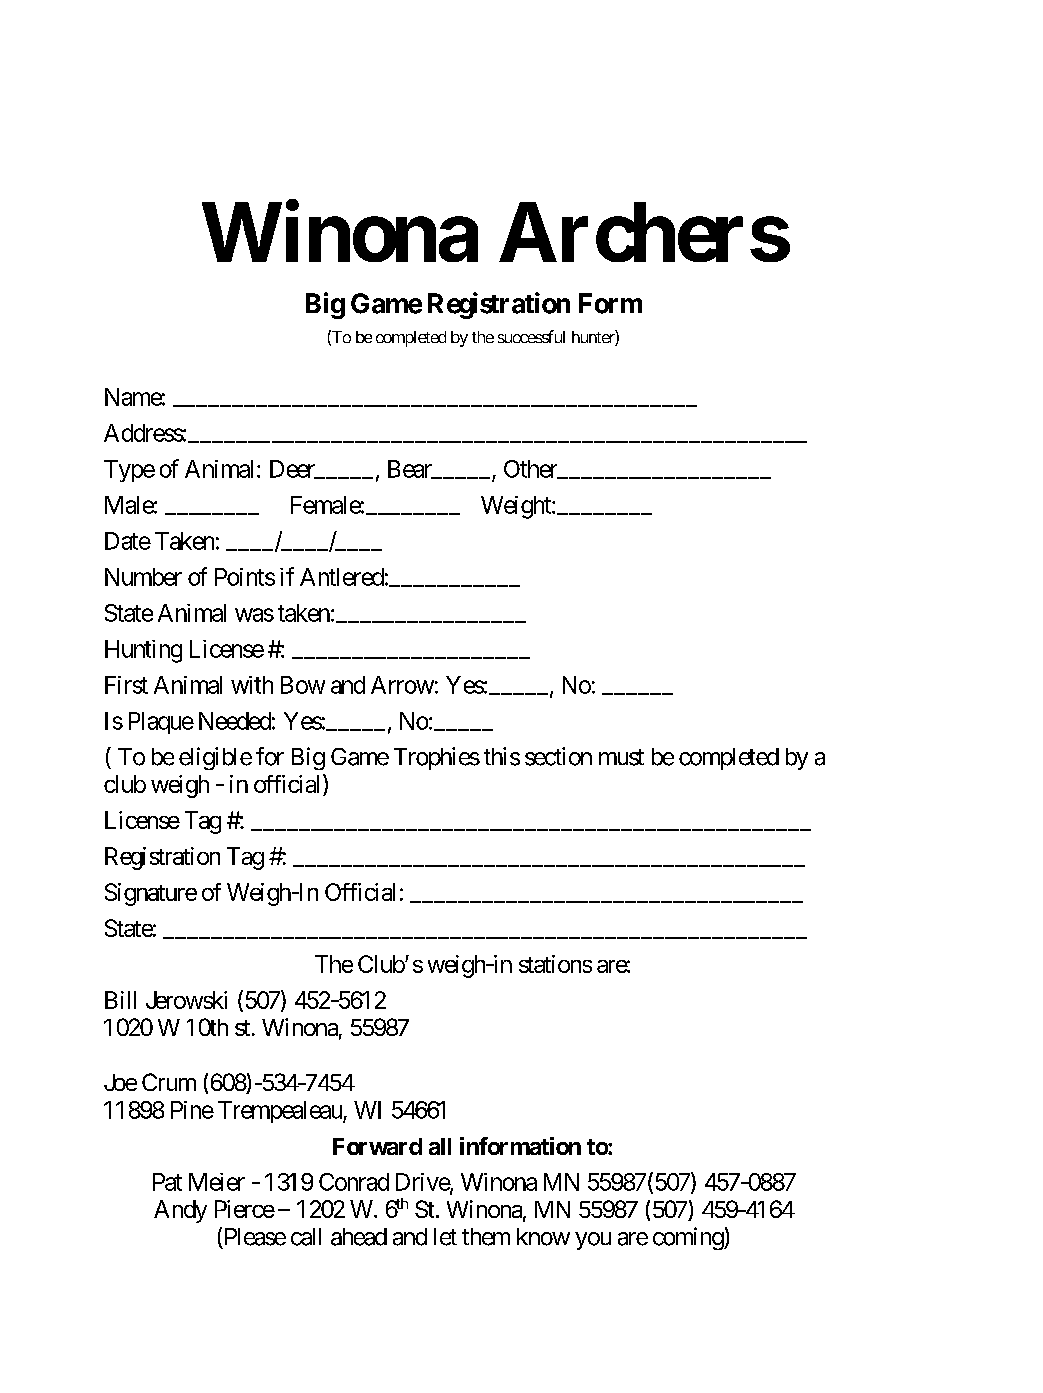  I want to click on you, so click(593, 1241).
